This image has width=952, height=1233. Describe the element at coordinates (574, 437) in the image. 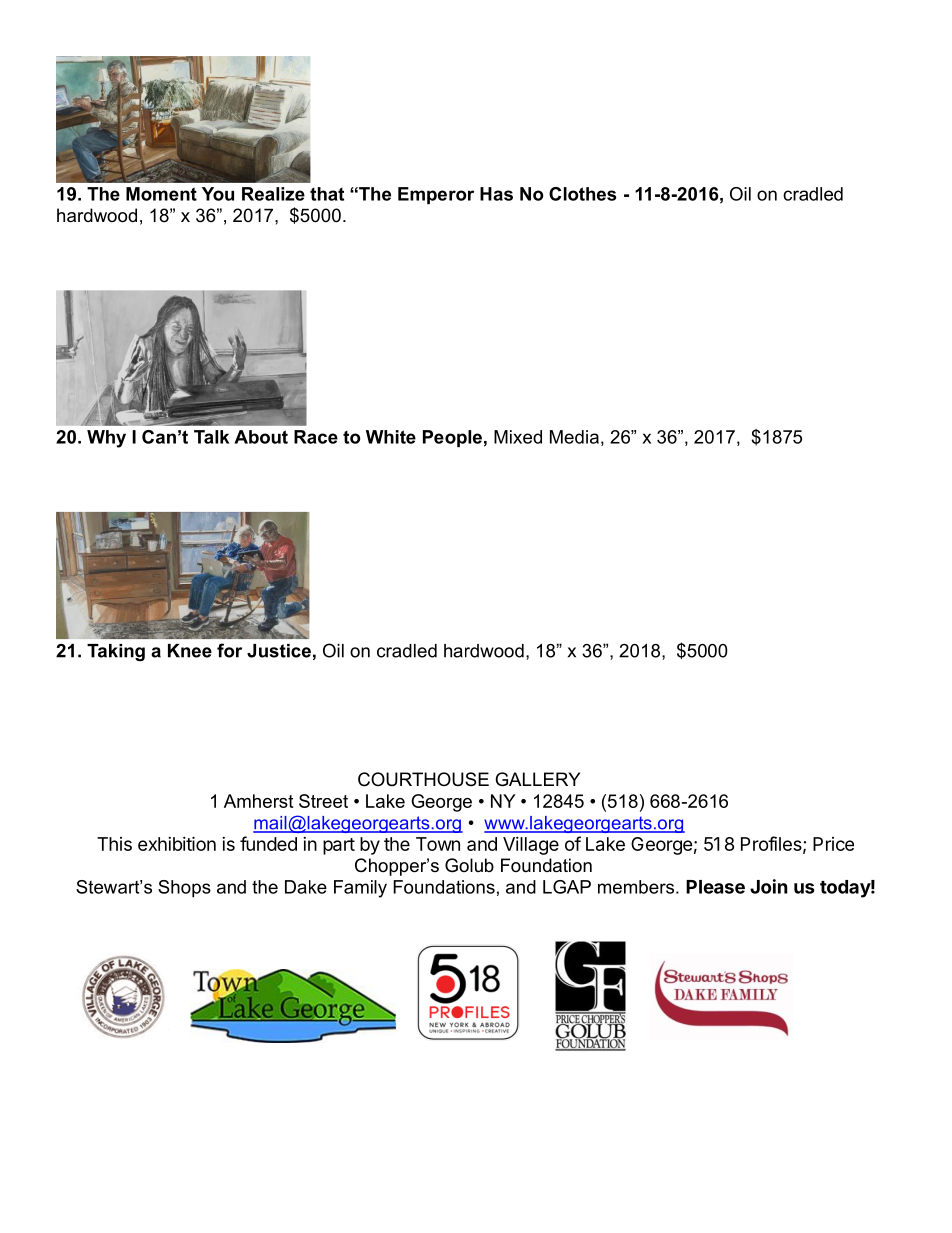

I see `Media` at that location.
